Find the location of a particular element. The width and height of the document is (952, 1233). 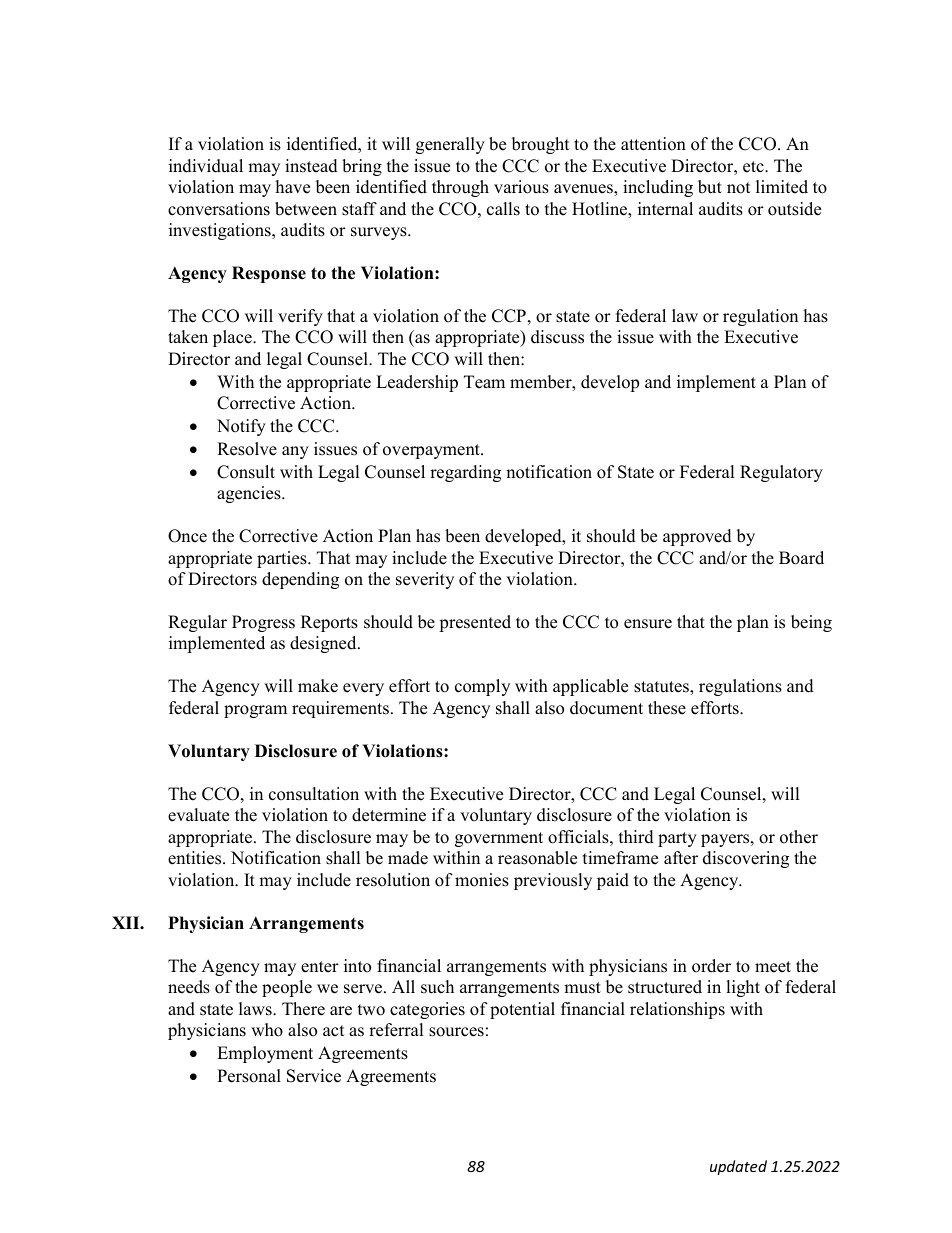

government is located at coordinates (499, 839).
